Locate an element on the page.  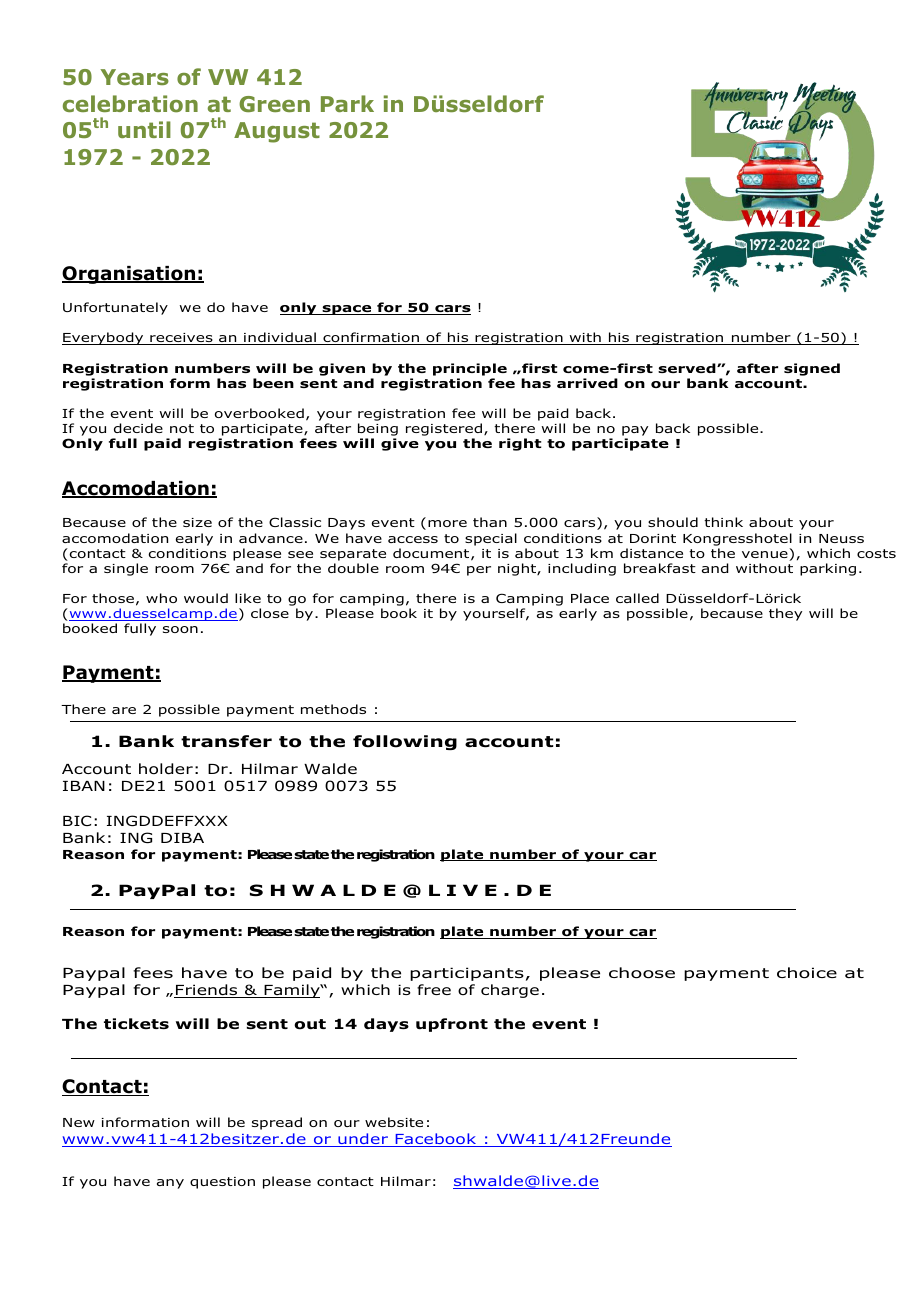
think is located at coordinates (723, 522).
